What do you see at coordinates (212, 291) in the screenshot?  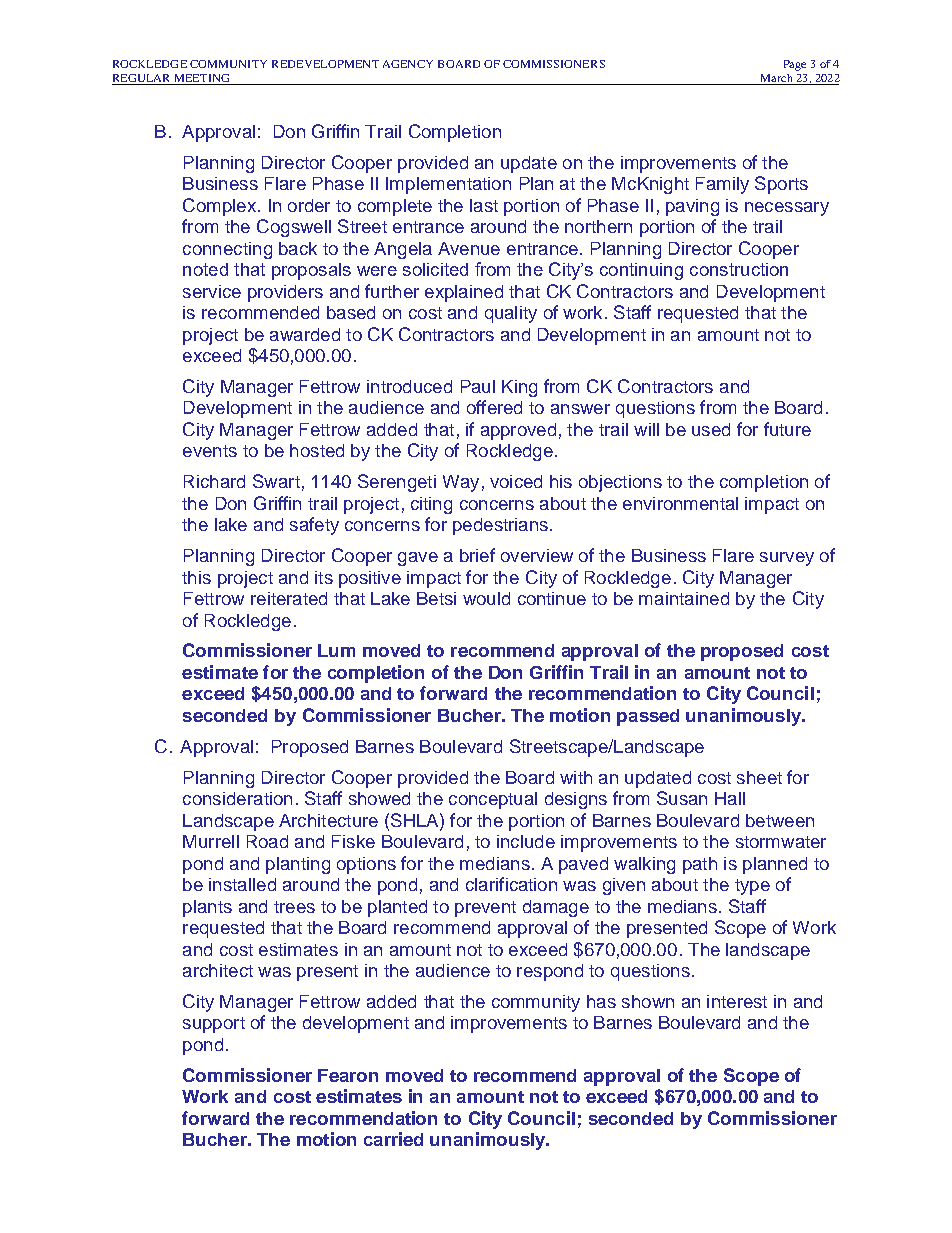 I see `service` at bounding box center [212, 291].
